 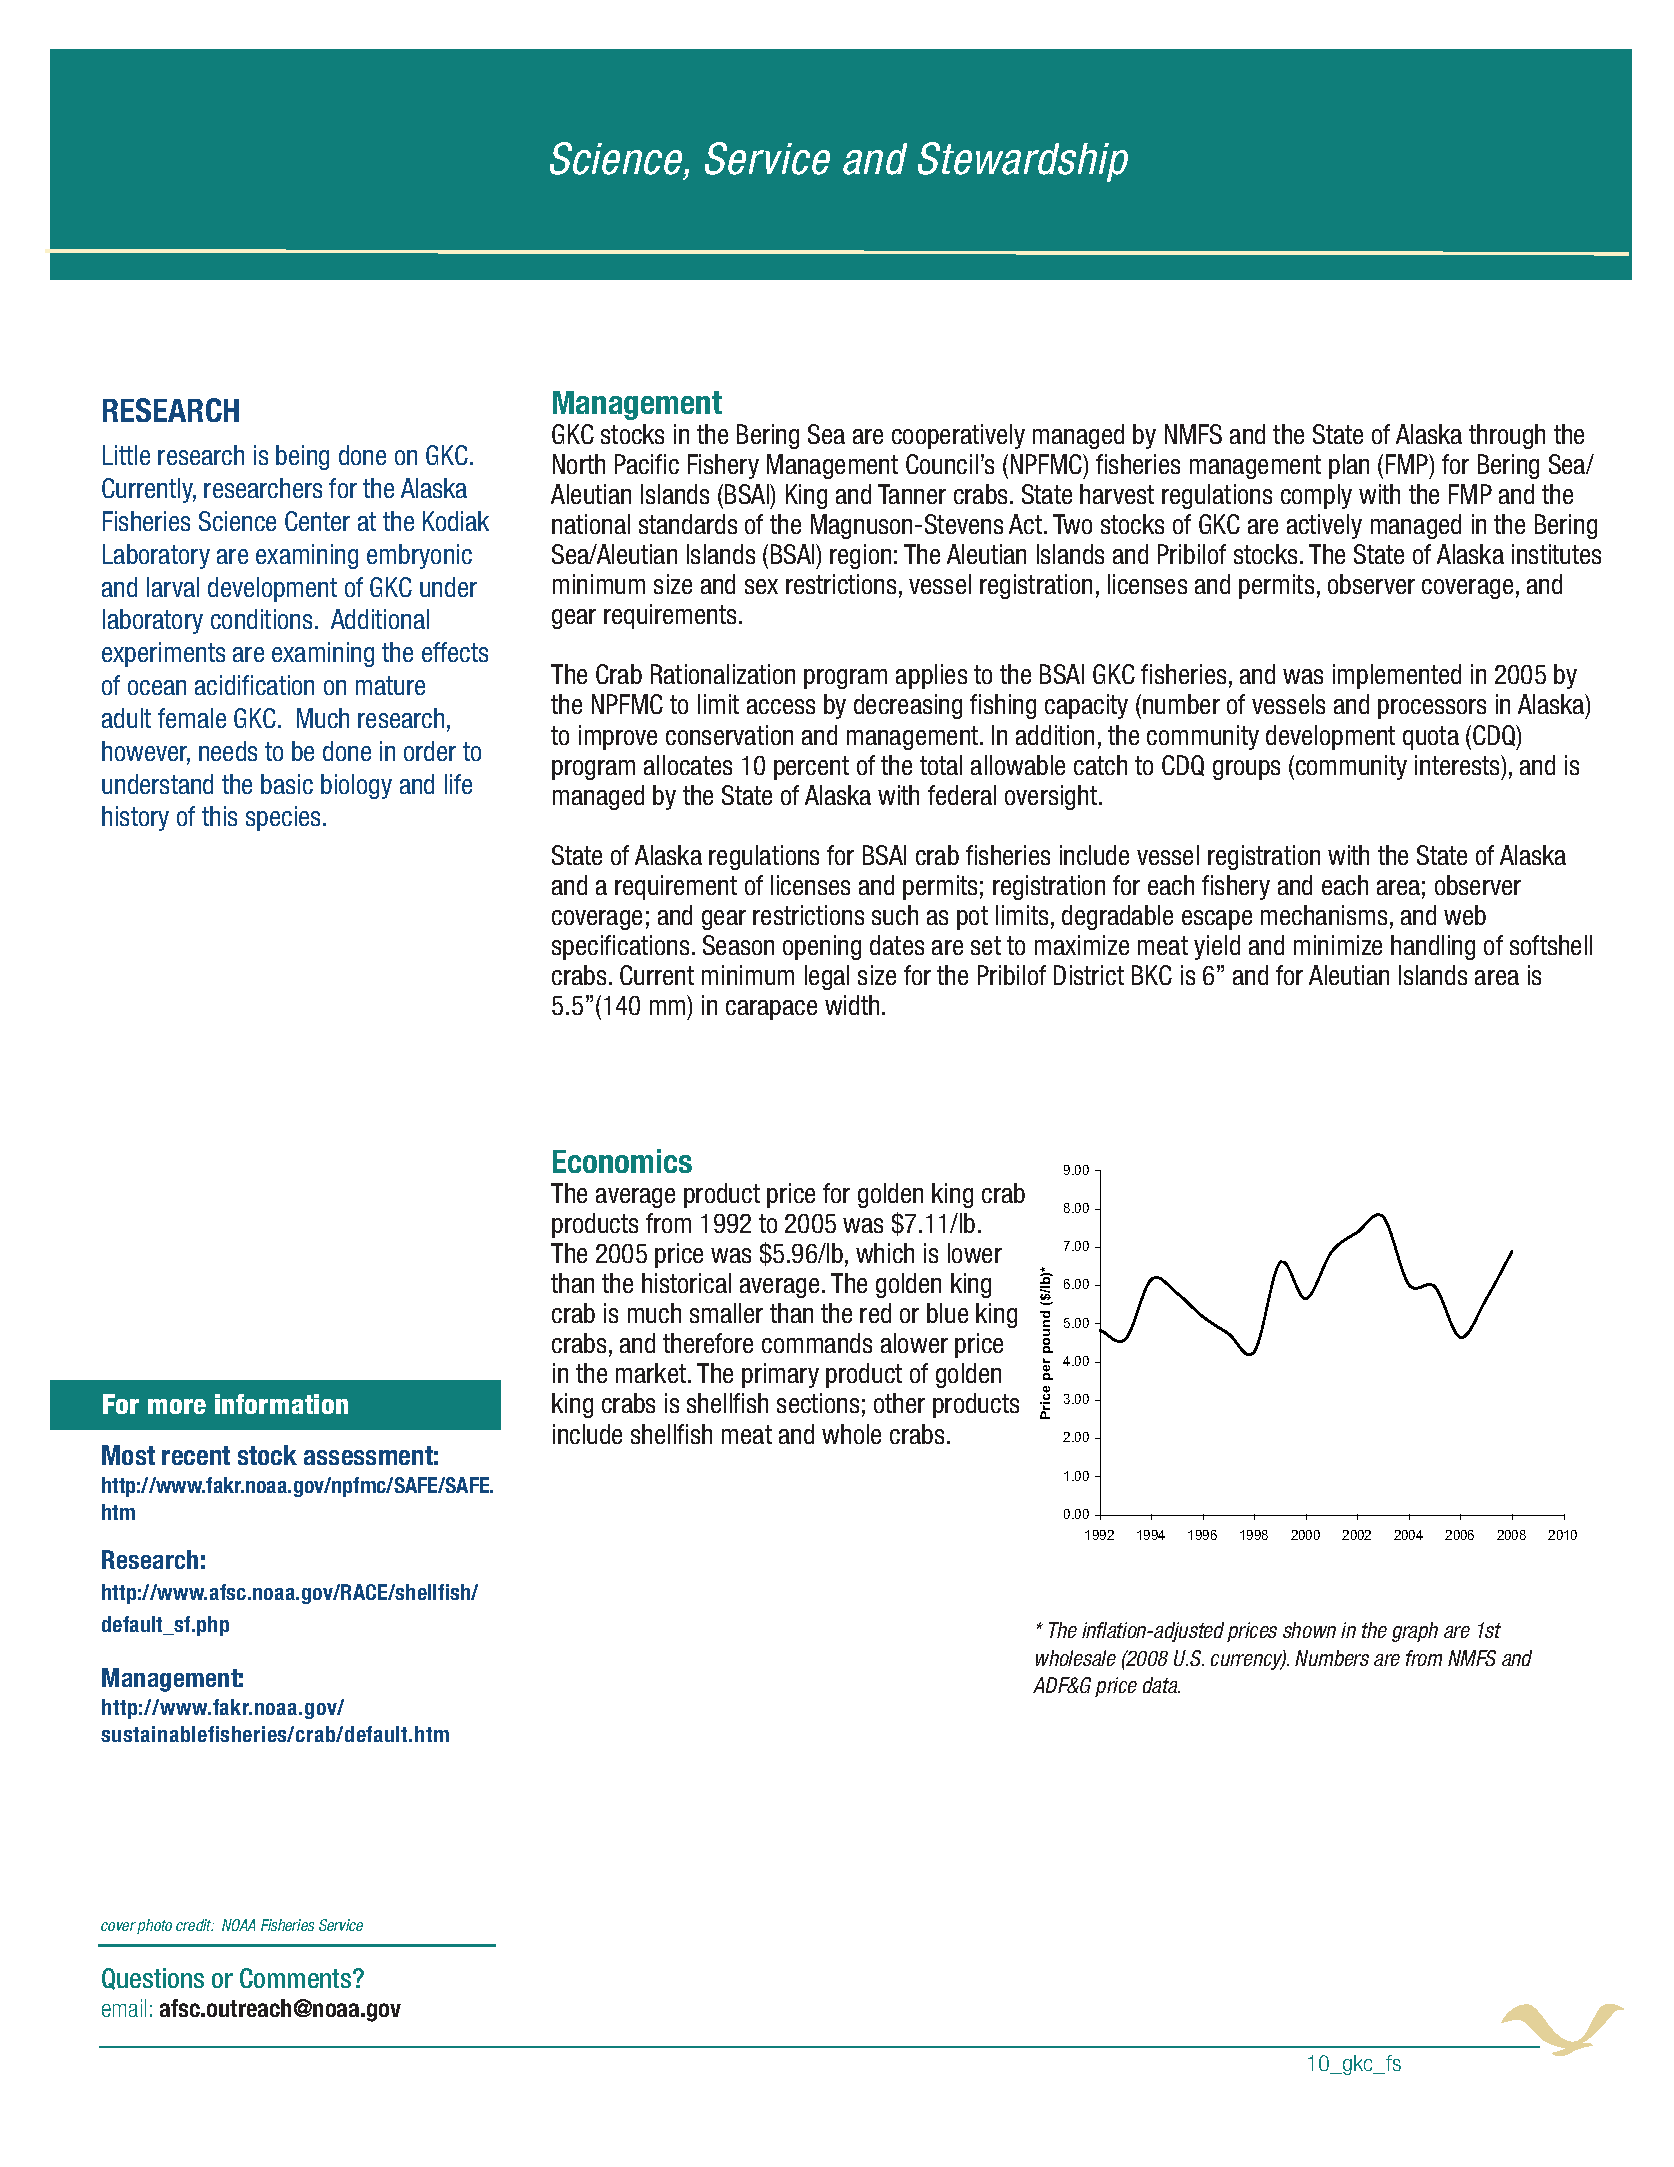 What do you see at coordinates (622, 1161) in the screenshot?
I see `Economics` at bounding box center [622, 1161].
